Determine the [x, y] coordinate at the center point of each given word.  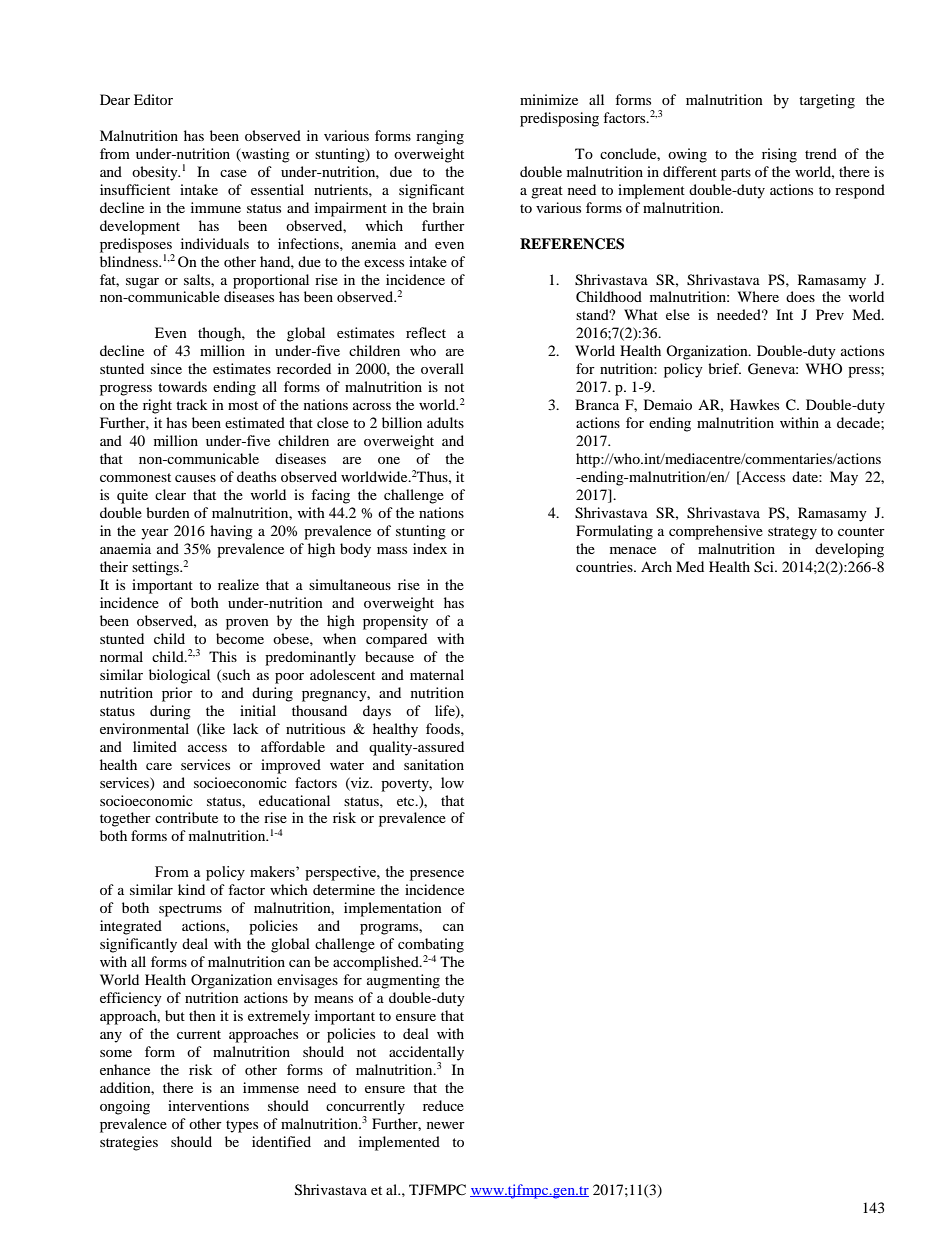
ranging [440, 137]
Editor [153, 99]
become [240, 638]
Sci [765, 567]
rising [779, 155]
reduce [443, 1105]
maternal [437, 674]
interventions [208, 1105]
